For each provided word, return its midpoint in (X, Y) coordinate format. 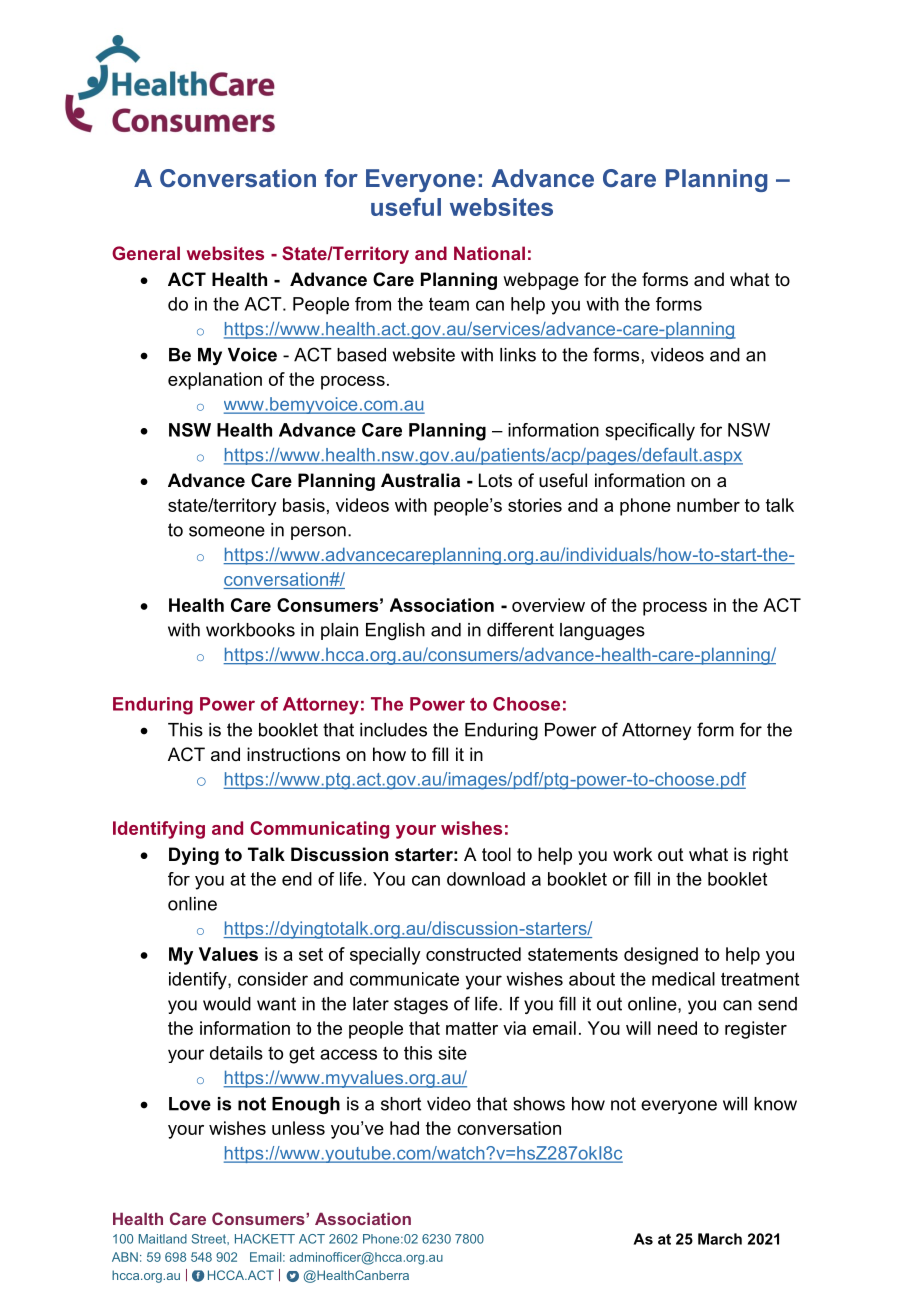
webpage (541, 281)
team (449, 304)
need (677, 1028)
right (770, 856)
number (708, 505)
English (395, 631)
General (146, 253)
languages (602, 631)
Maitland (163, 1239)
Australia (420, 480)
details (236, 1053)
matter (472, 1028)
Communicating (319, 830)
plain (339, 631)
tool (496, 854)
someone (227, 531)
